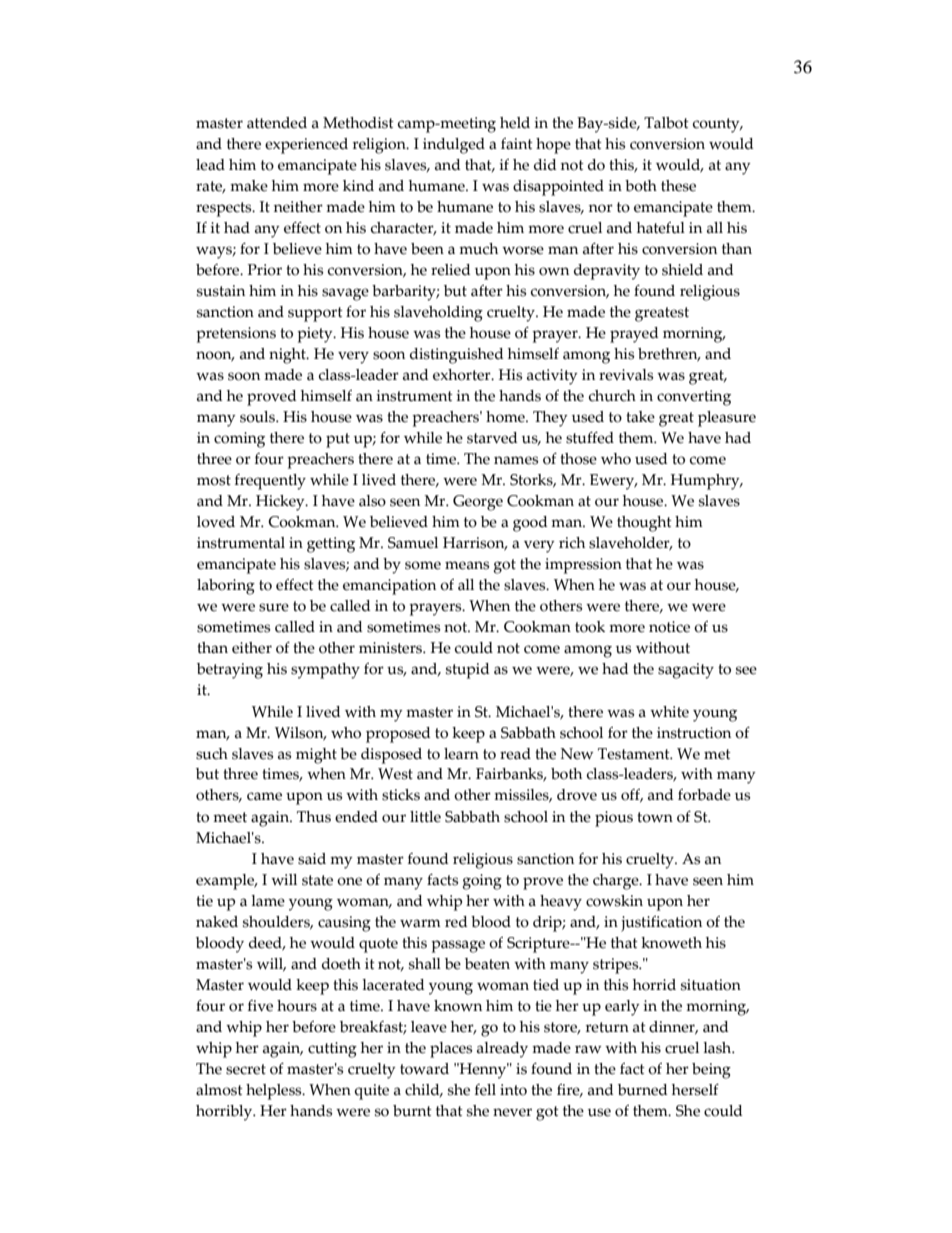 Image resolution: width=952 pixels, height=1233 pixels. I want to click on indulged, so click(454, 146).
